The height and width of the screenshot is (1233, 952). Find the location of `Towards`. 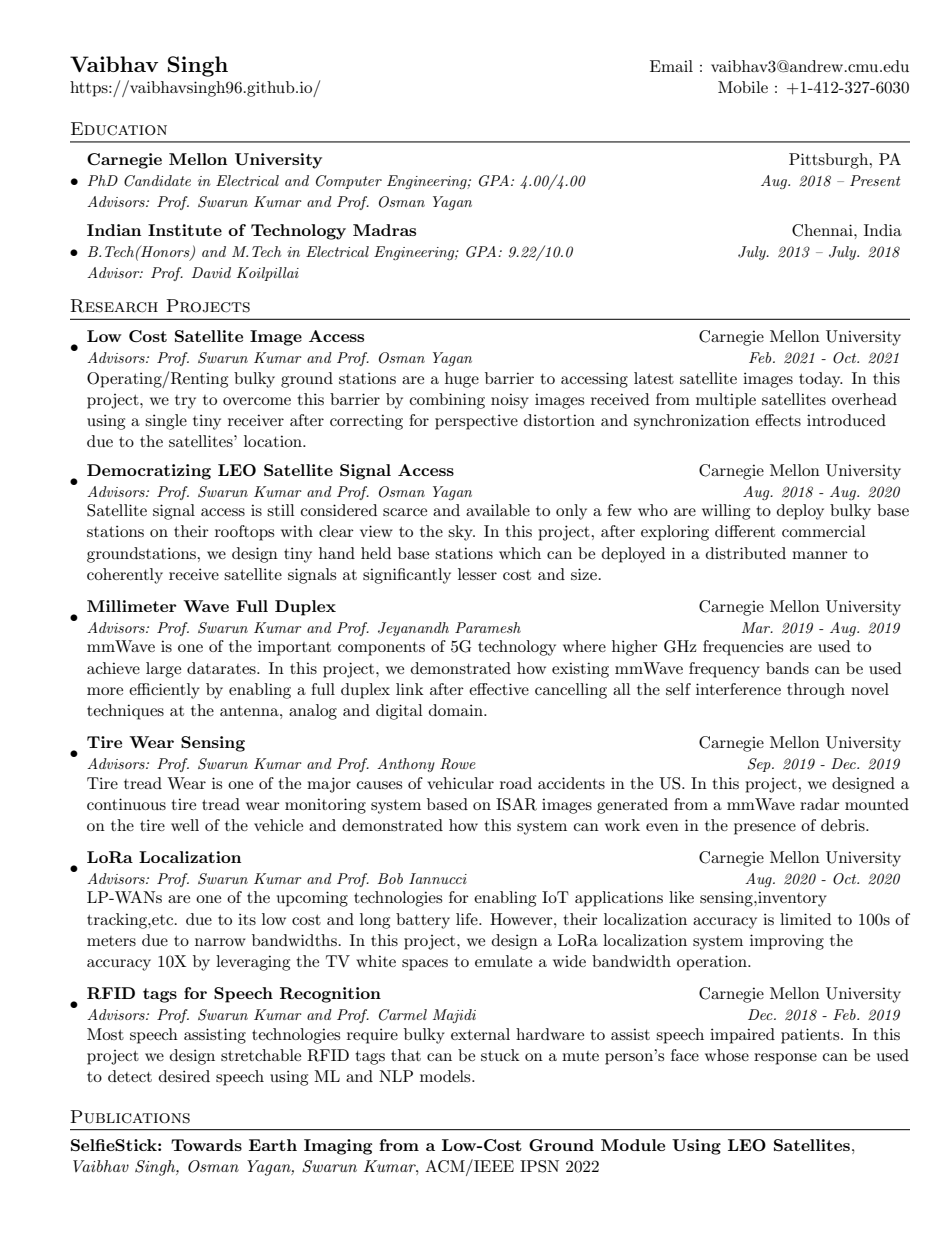

Towards is located at coordinates (206, 1145).
